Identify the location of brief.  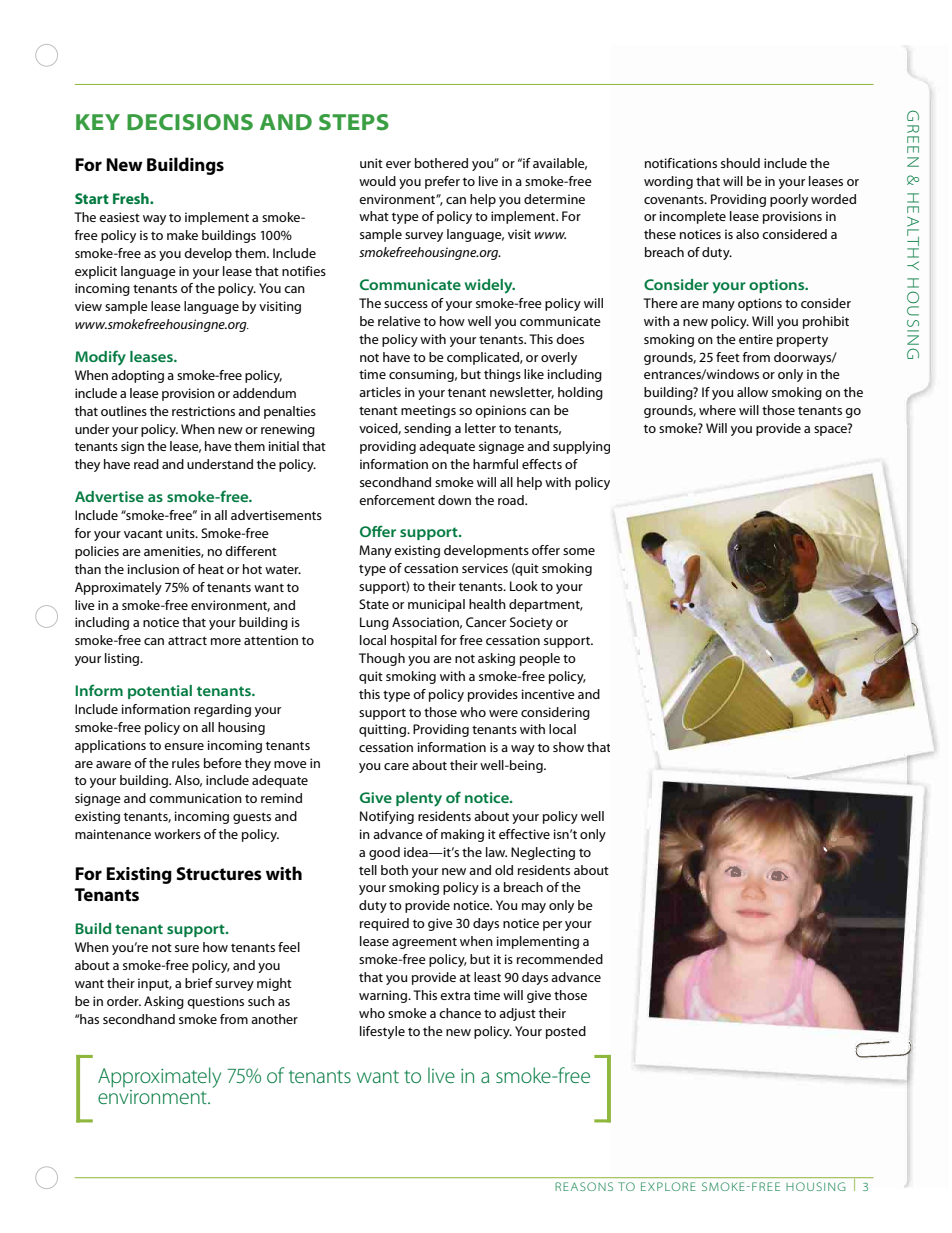
(199, 983).
